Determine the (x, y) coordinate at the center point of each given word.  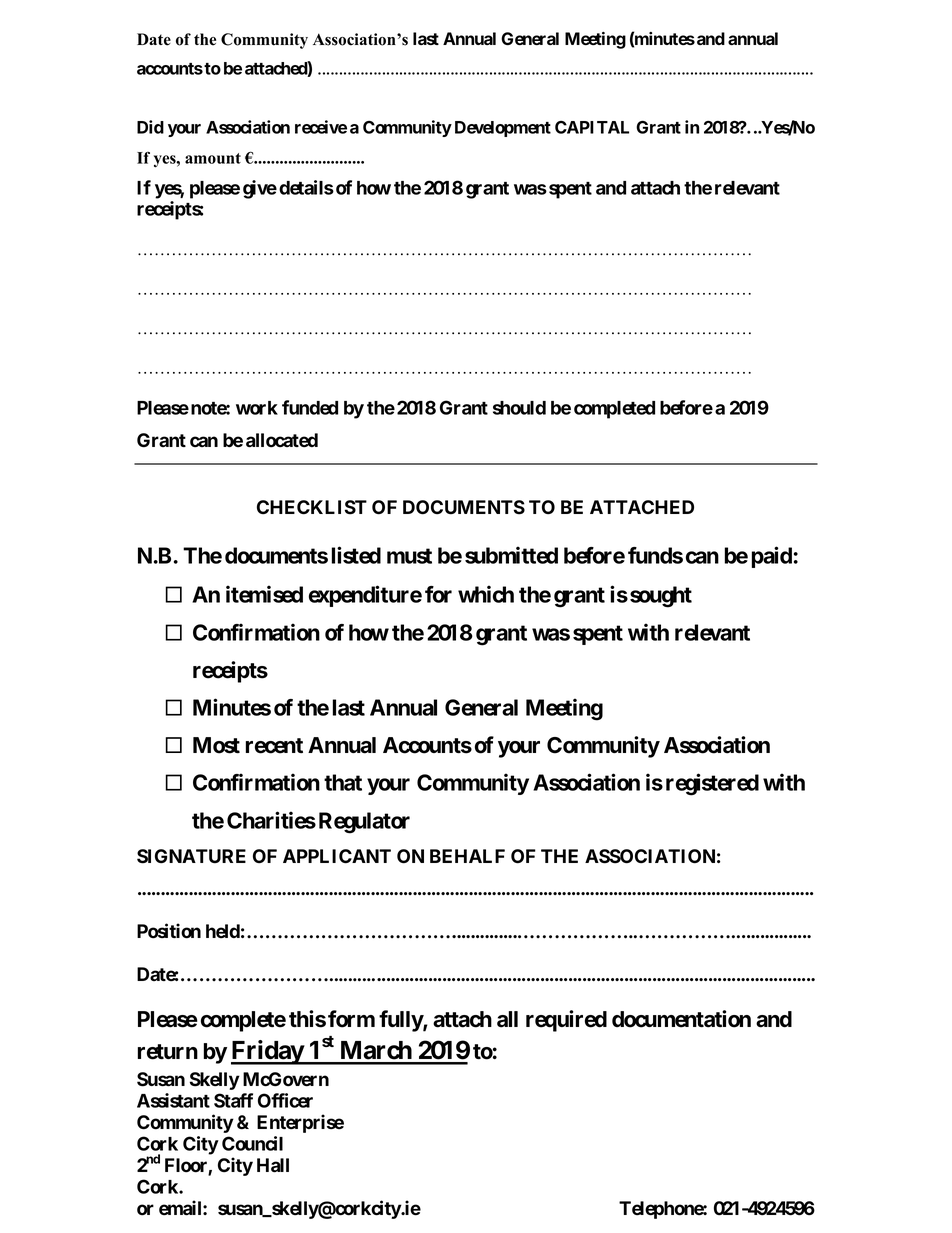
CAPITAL (592, 127)
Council (252, 1143)
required (566, 1021)
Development (503, 129)
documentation (681, 1019)
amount (213, 158)
